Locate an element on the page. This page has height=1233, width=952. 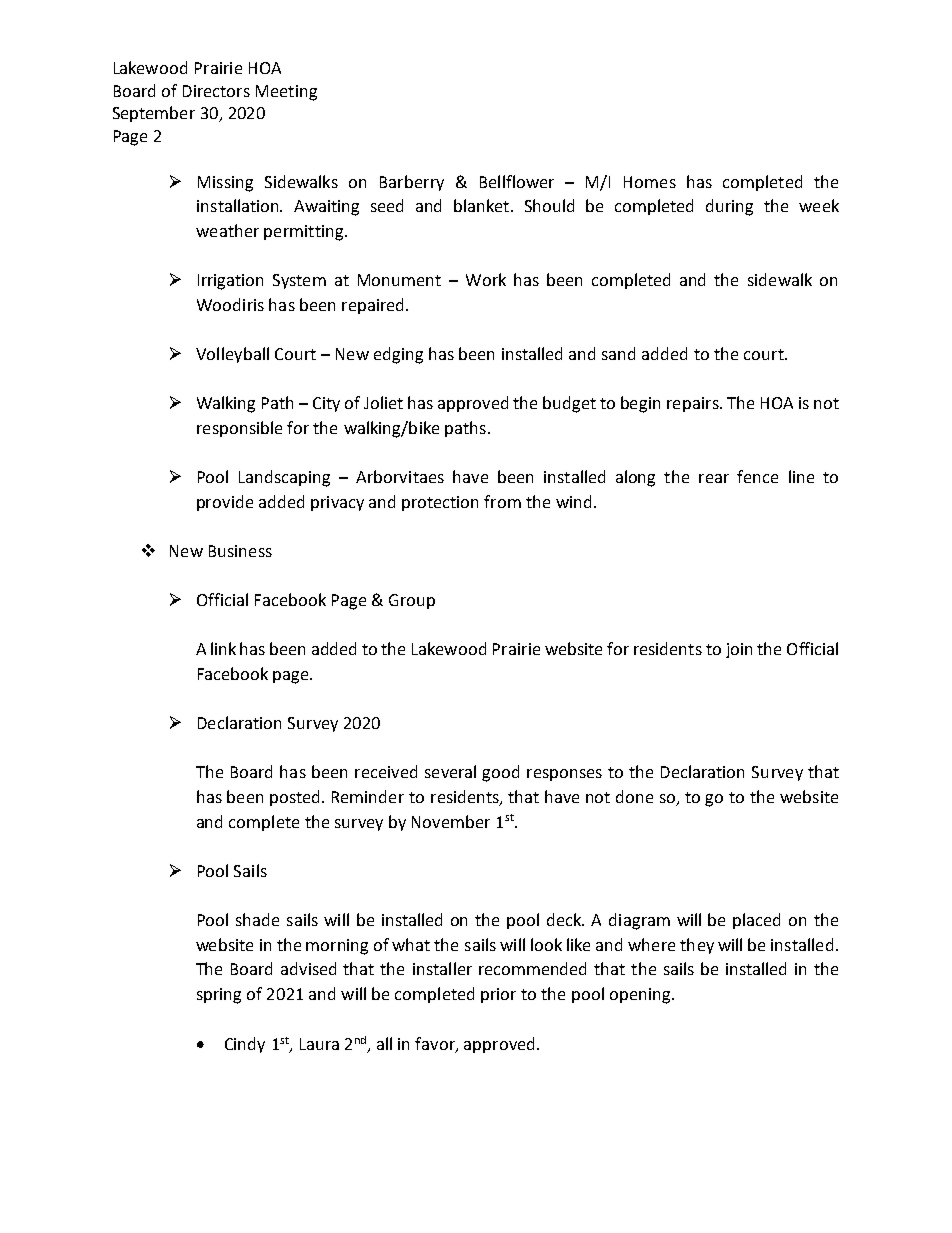
Directors is located at coordinates (216, 91).
